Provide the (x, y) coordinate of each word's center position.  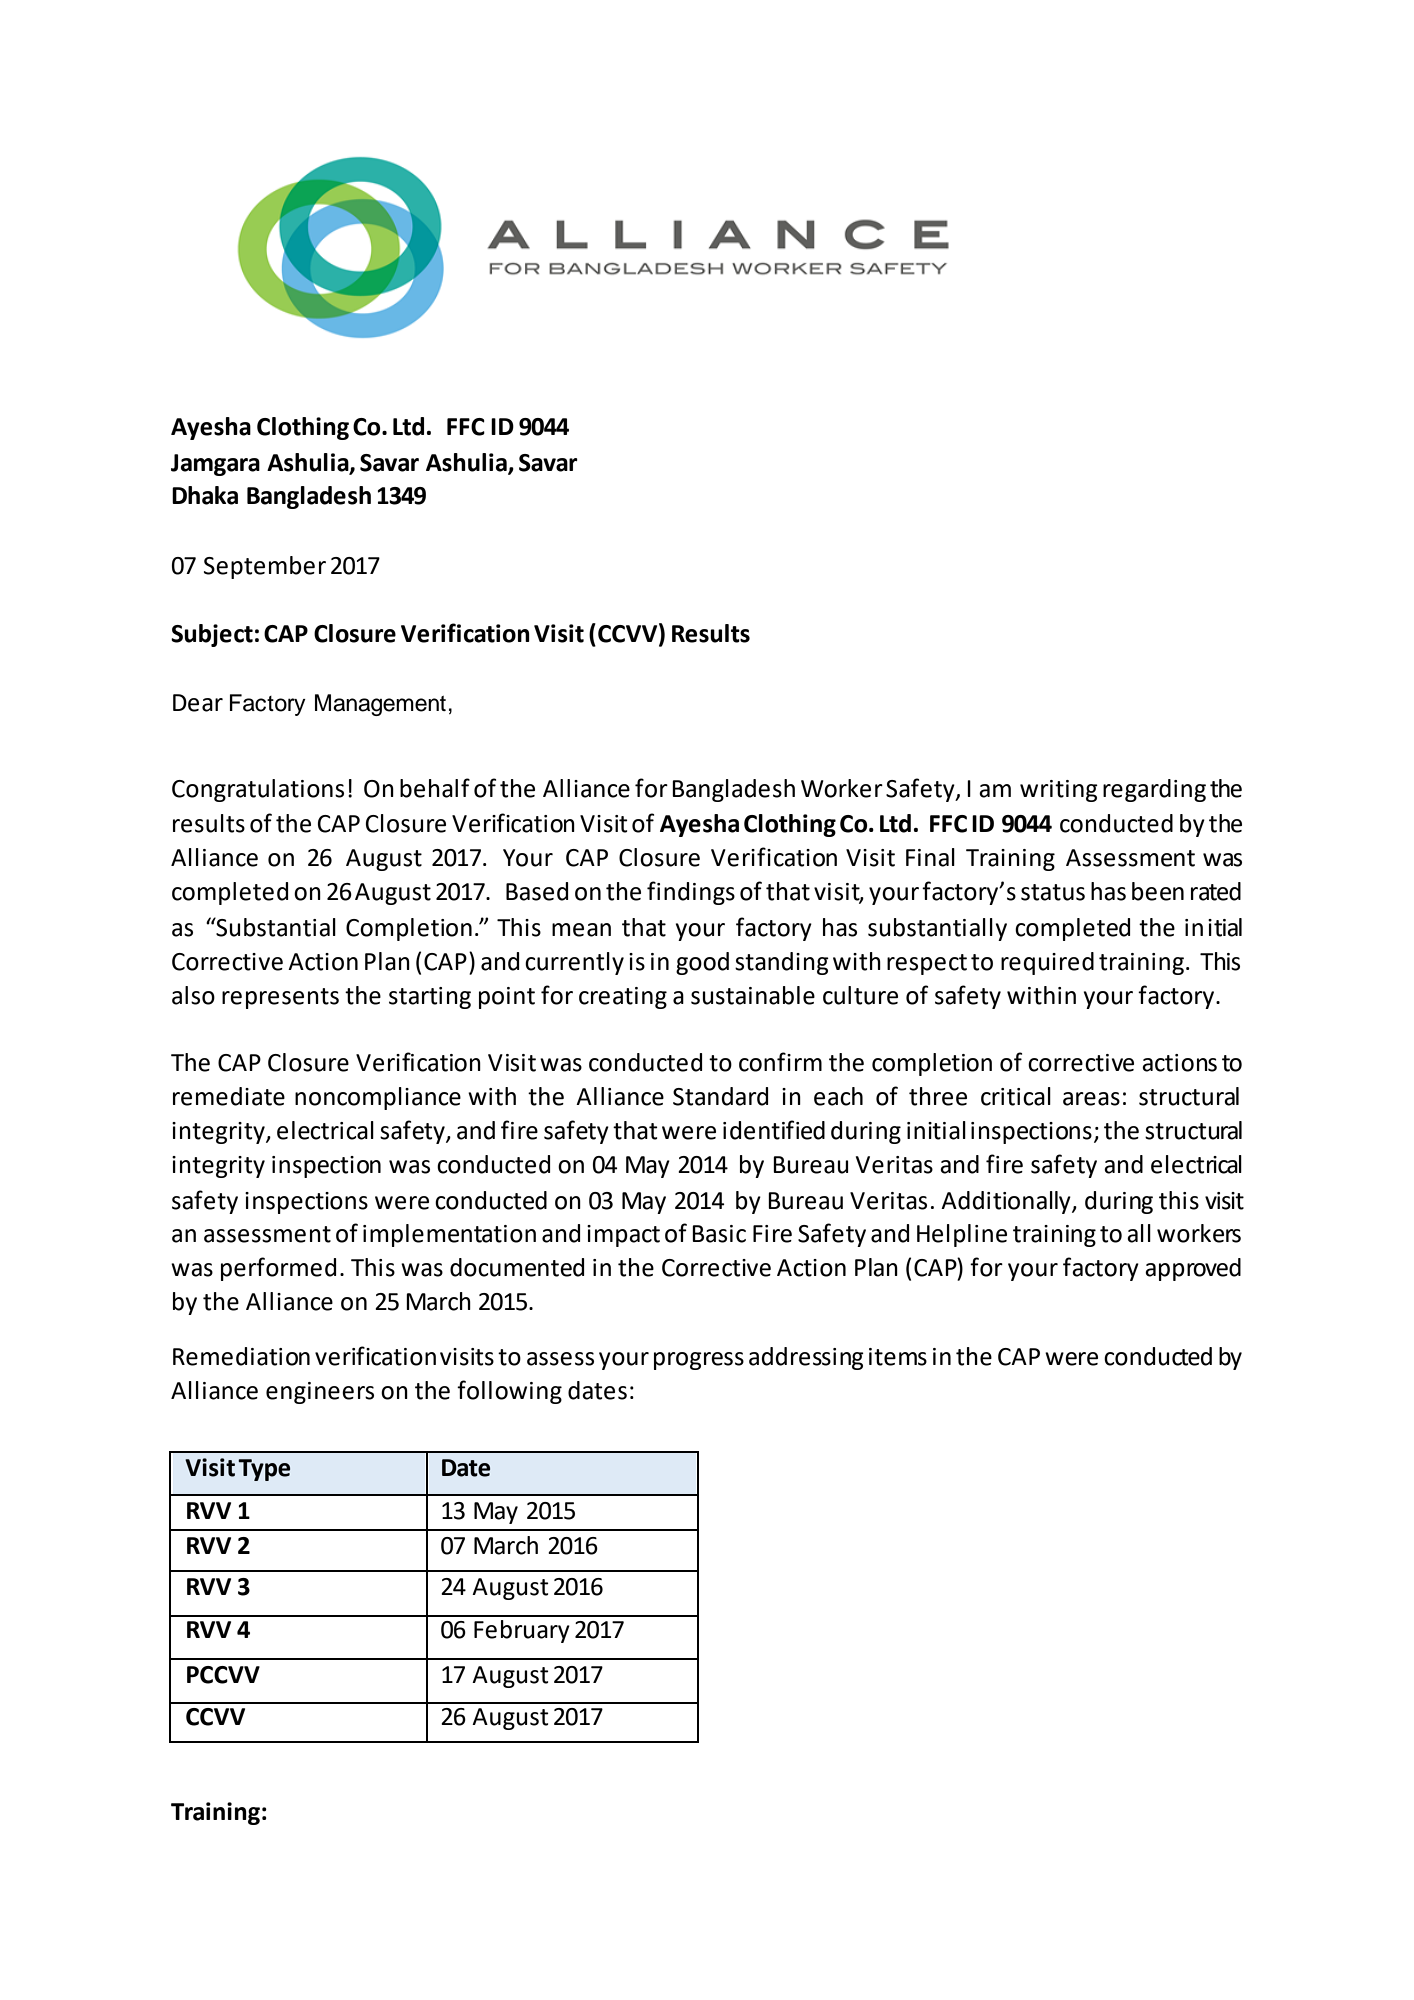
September (265, 567)
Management (380, 705)
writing (1059, 791)
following (509, 1392)
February (522, 1631)
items (898, 1357)
